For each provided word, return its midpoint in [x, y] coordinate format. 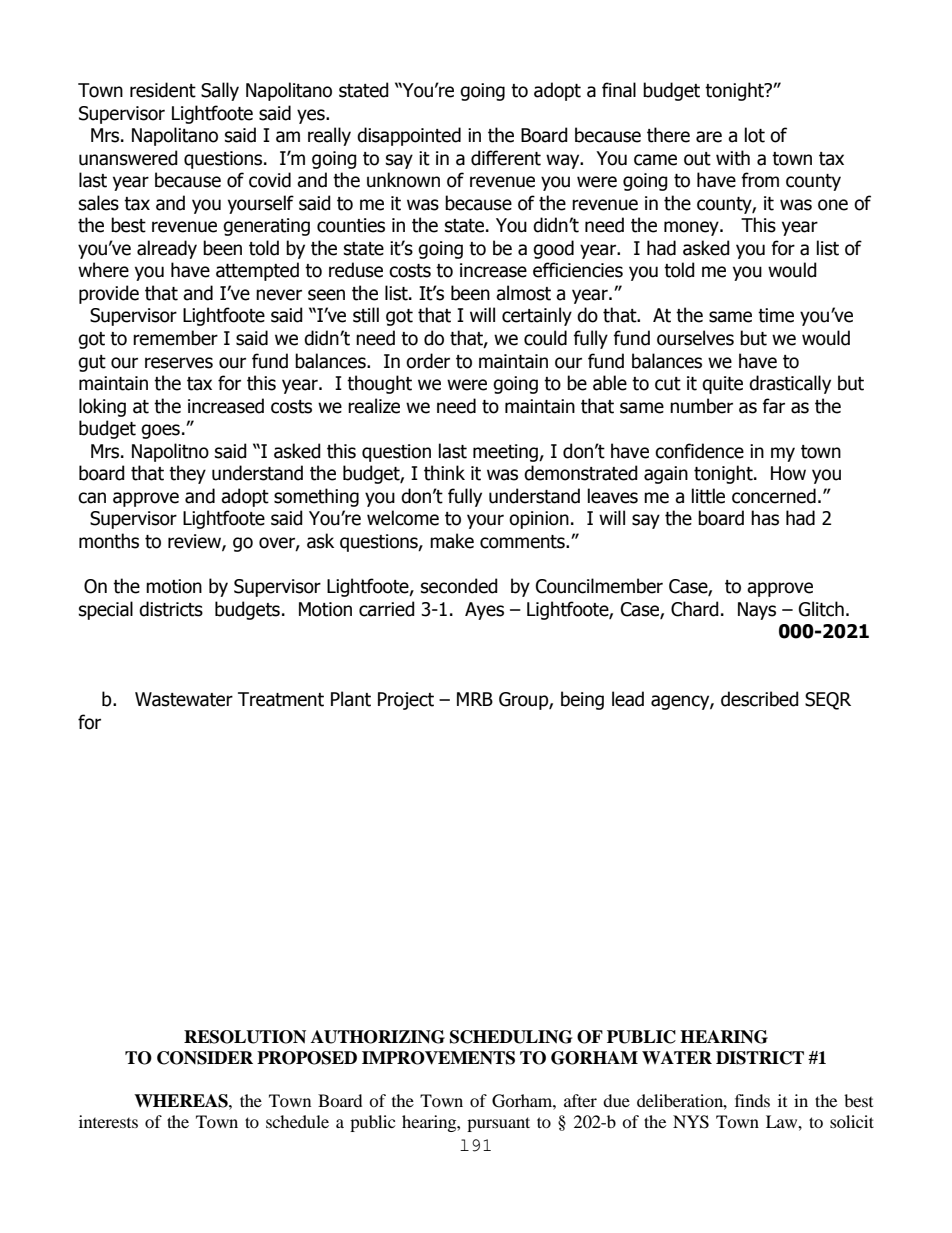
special [106, 610]
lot [755, 135]
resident [163, 90]
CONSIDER [205, 1058]
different [506, 158]
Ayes [484, 611]
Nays [757, 611]
